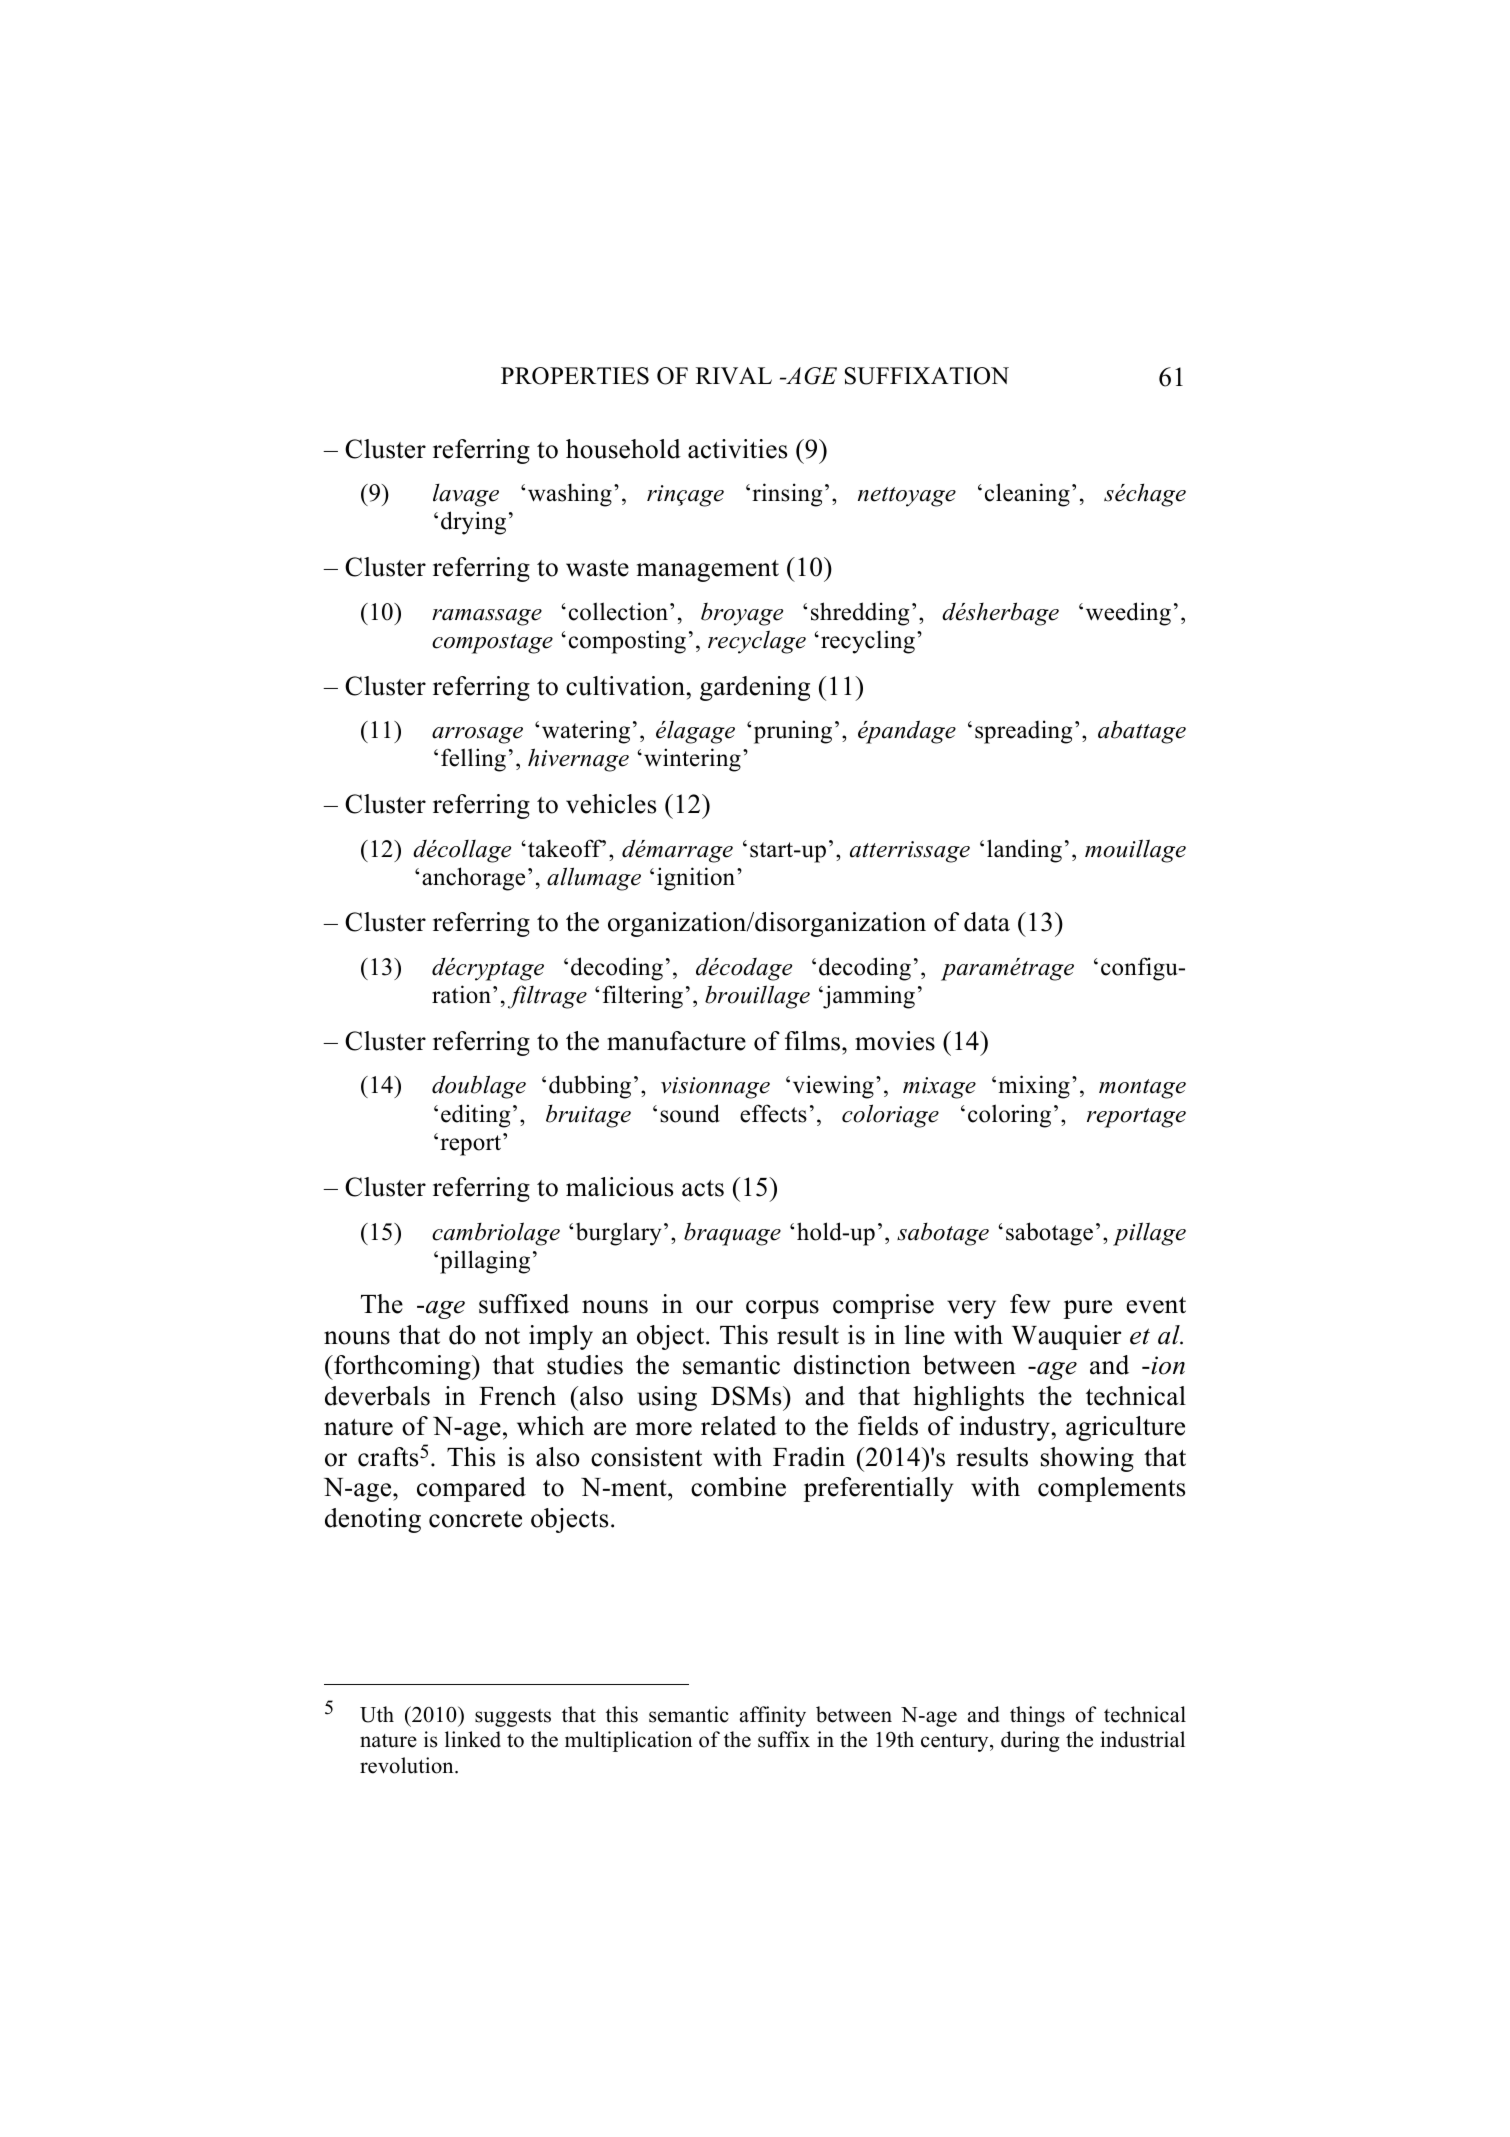  Describe the element at coordinates (485, 1262) in the image. I see `pillaging` at that location.
